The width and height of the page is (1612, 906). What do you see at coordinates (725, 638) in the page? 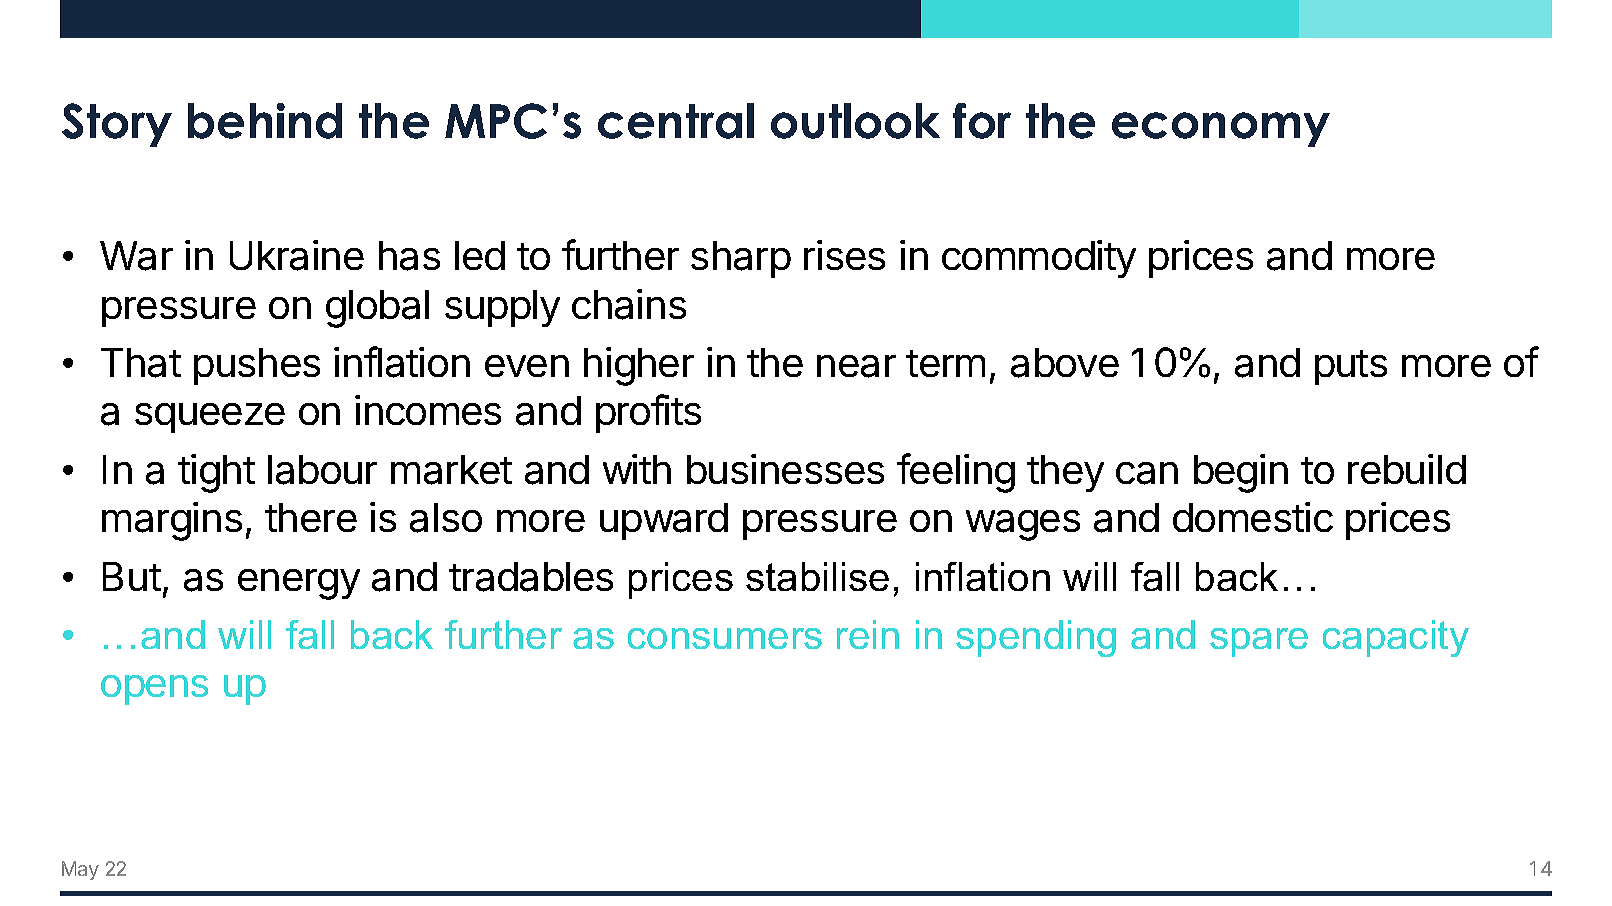
I see `consumers` at bounding box center [725, 638].
